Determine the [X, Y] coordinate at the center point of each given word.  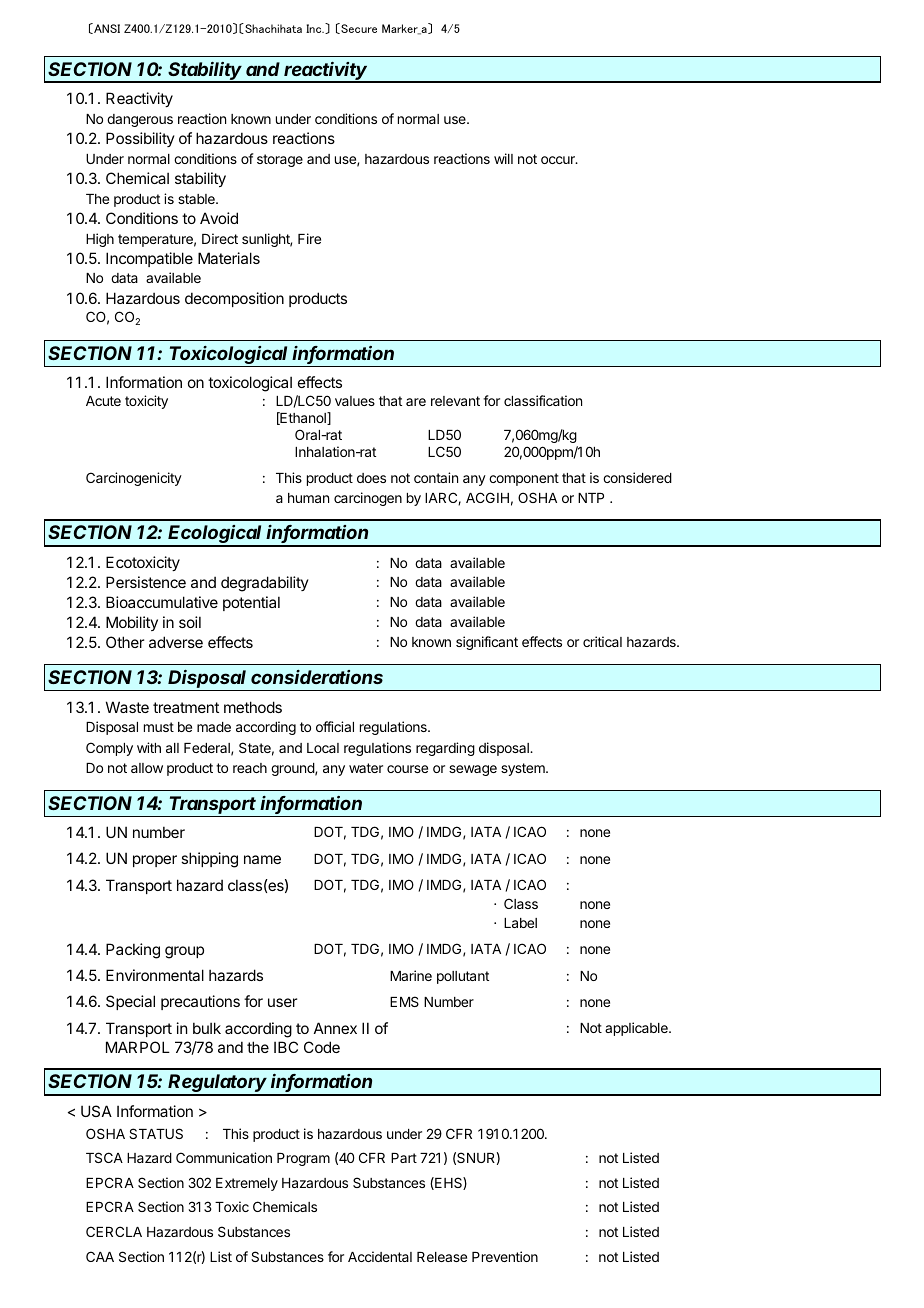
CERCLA [114, 1231]
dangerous [140, 120]
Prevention [505, 1256]
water [366, 768]
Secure [358, 28]
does [371, 478]
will [503, 158]
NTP [591, 498]
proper [155, 861]
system [524, 769]
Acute [103, 401]
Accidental [380, 1256]
